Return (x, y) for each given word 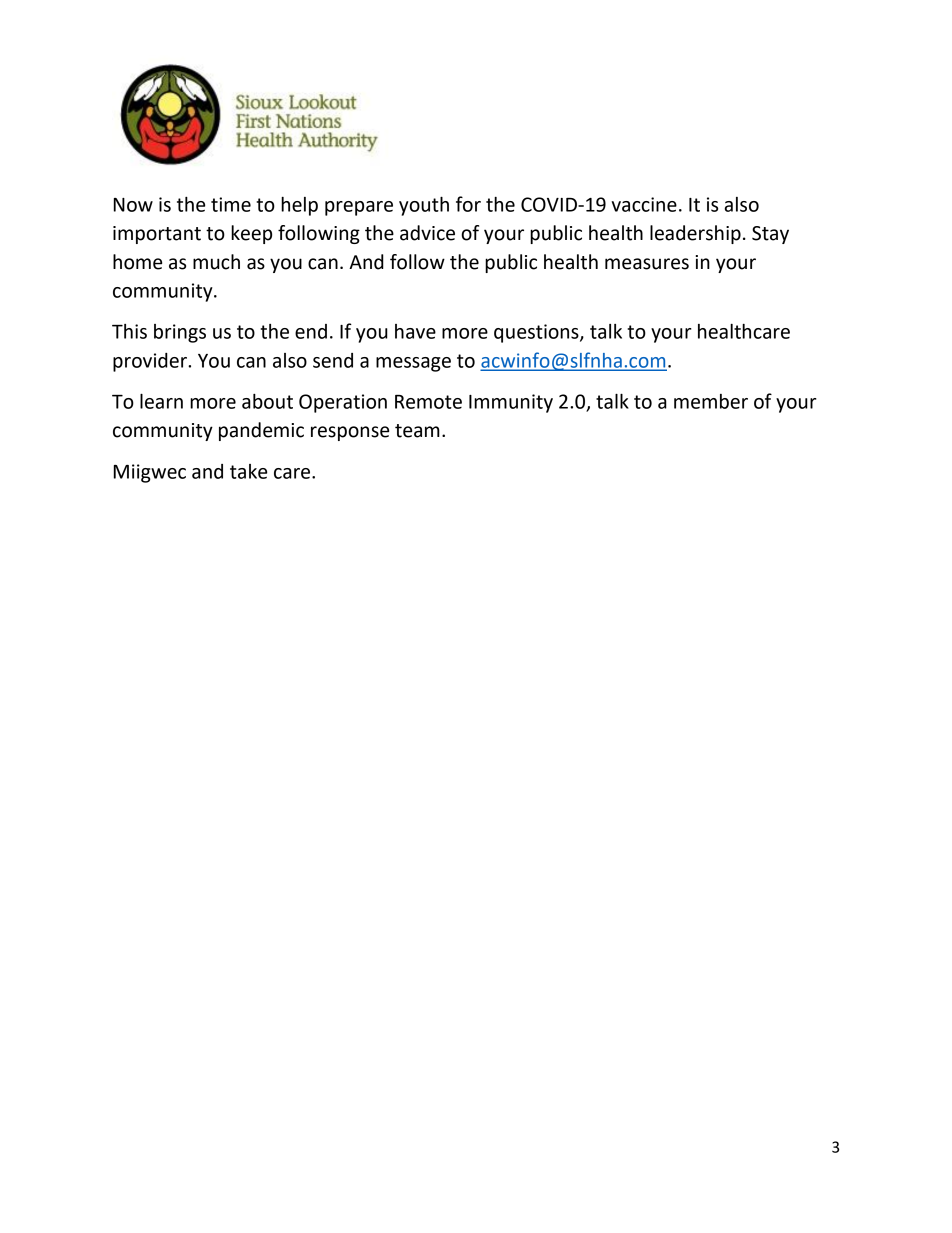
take (248, 471)
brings (180, 333)
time (231, 204)
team (417, 431)
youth (424, 206)
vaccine (644, 204)
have (415, 331)
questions (537, 333)
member (711, 401)
